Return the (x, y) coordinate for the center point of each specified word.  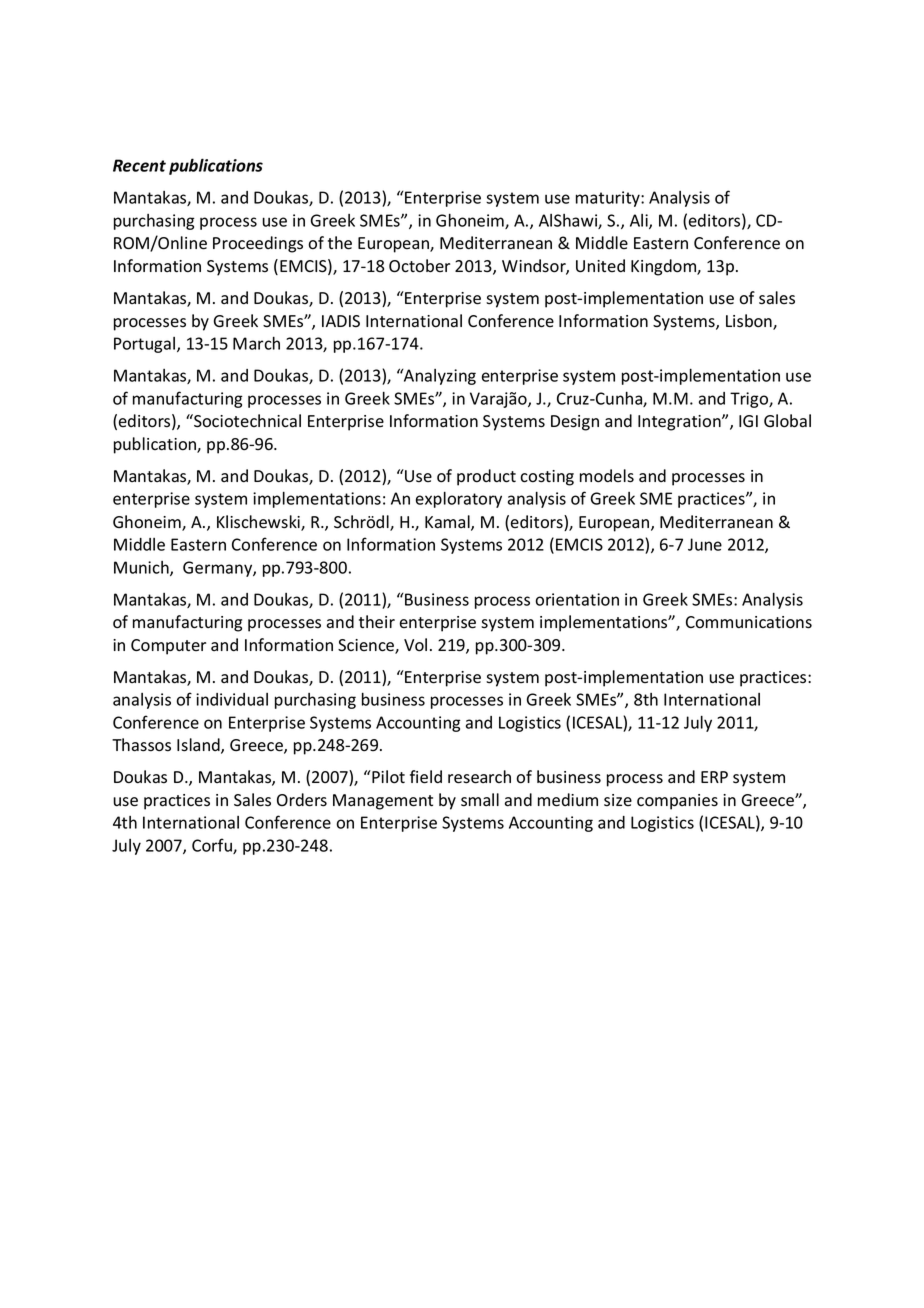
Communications (749, 622)
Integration (680, 423)
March (256, 343)
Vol (415, 645)
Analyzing (439, 377)
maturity (609, 199)
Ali (640, 221)
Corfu (213, 846)
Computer (168, 647)
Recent (139, 165)
